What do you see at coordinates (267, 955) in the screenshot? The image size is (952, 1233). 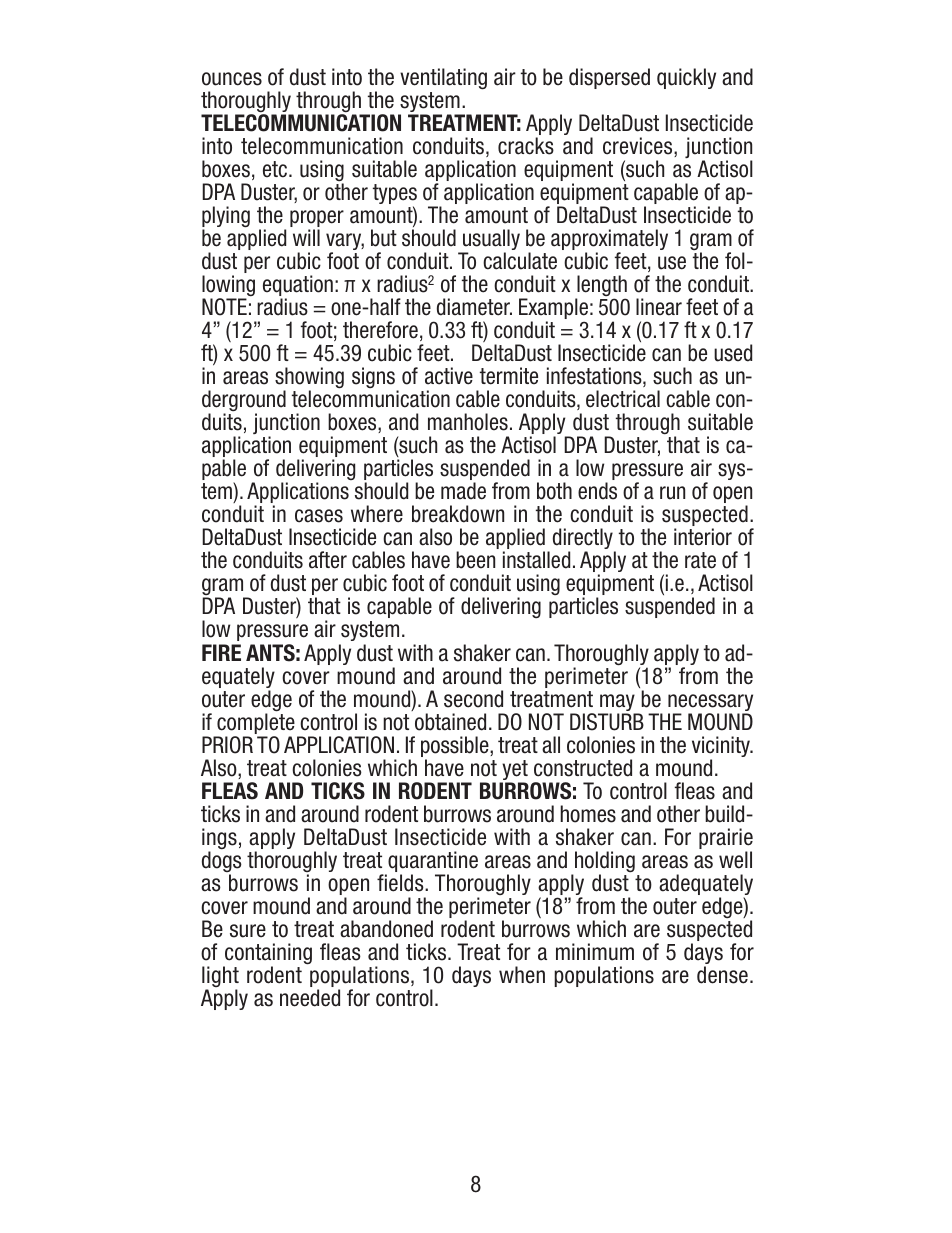 I see `containing` at bounding box center [267, 955].
